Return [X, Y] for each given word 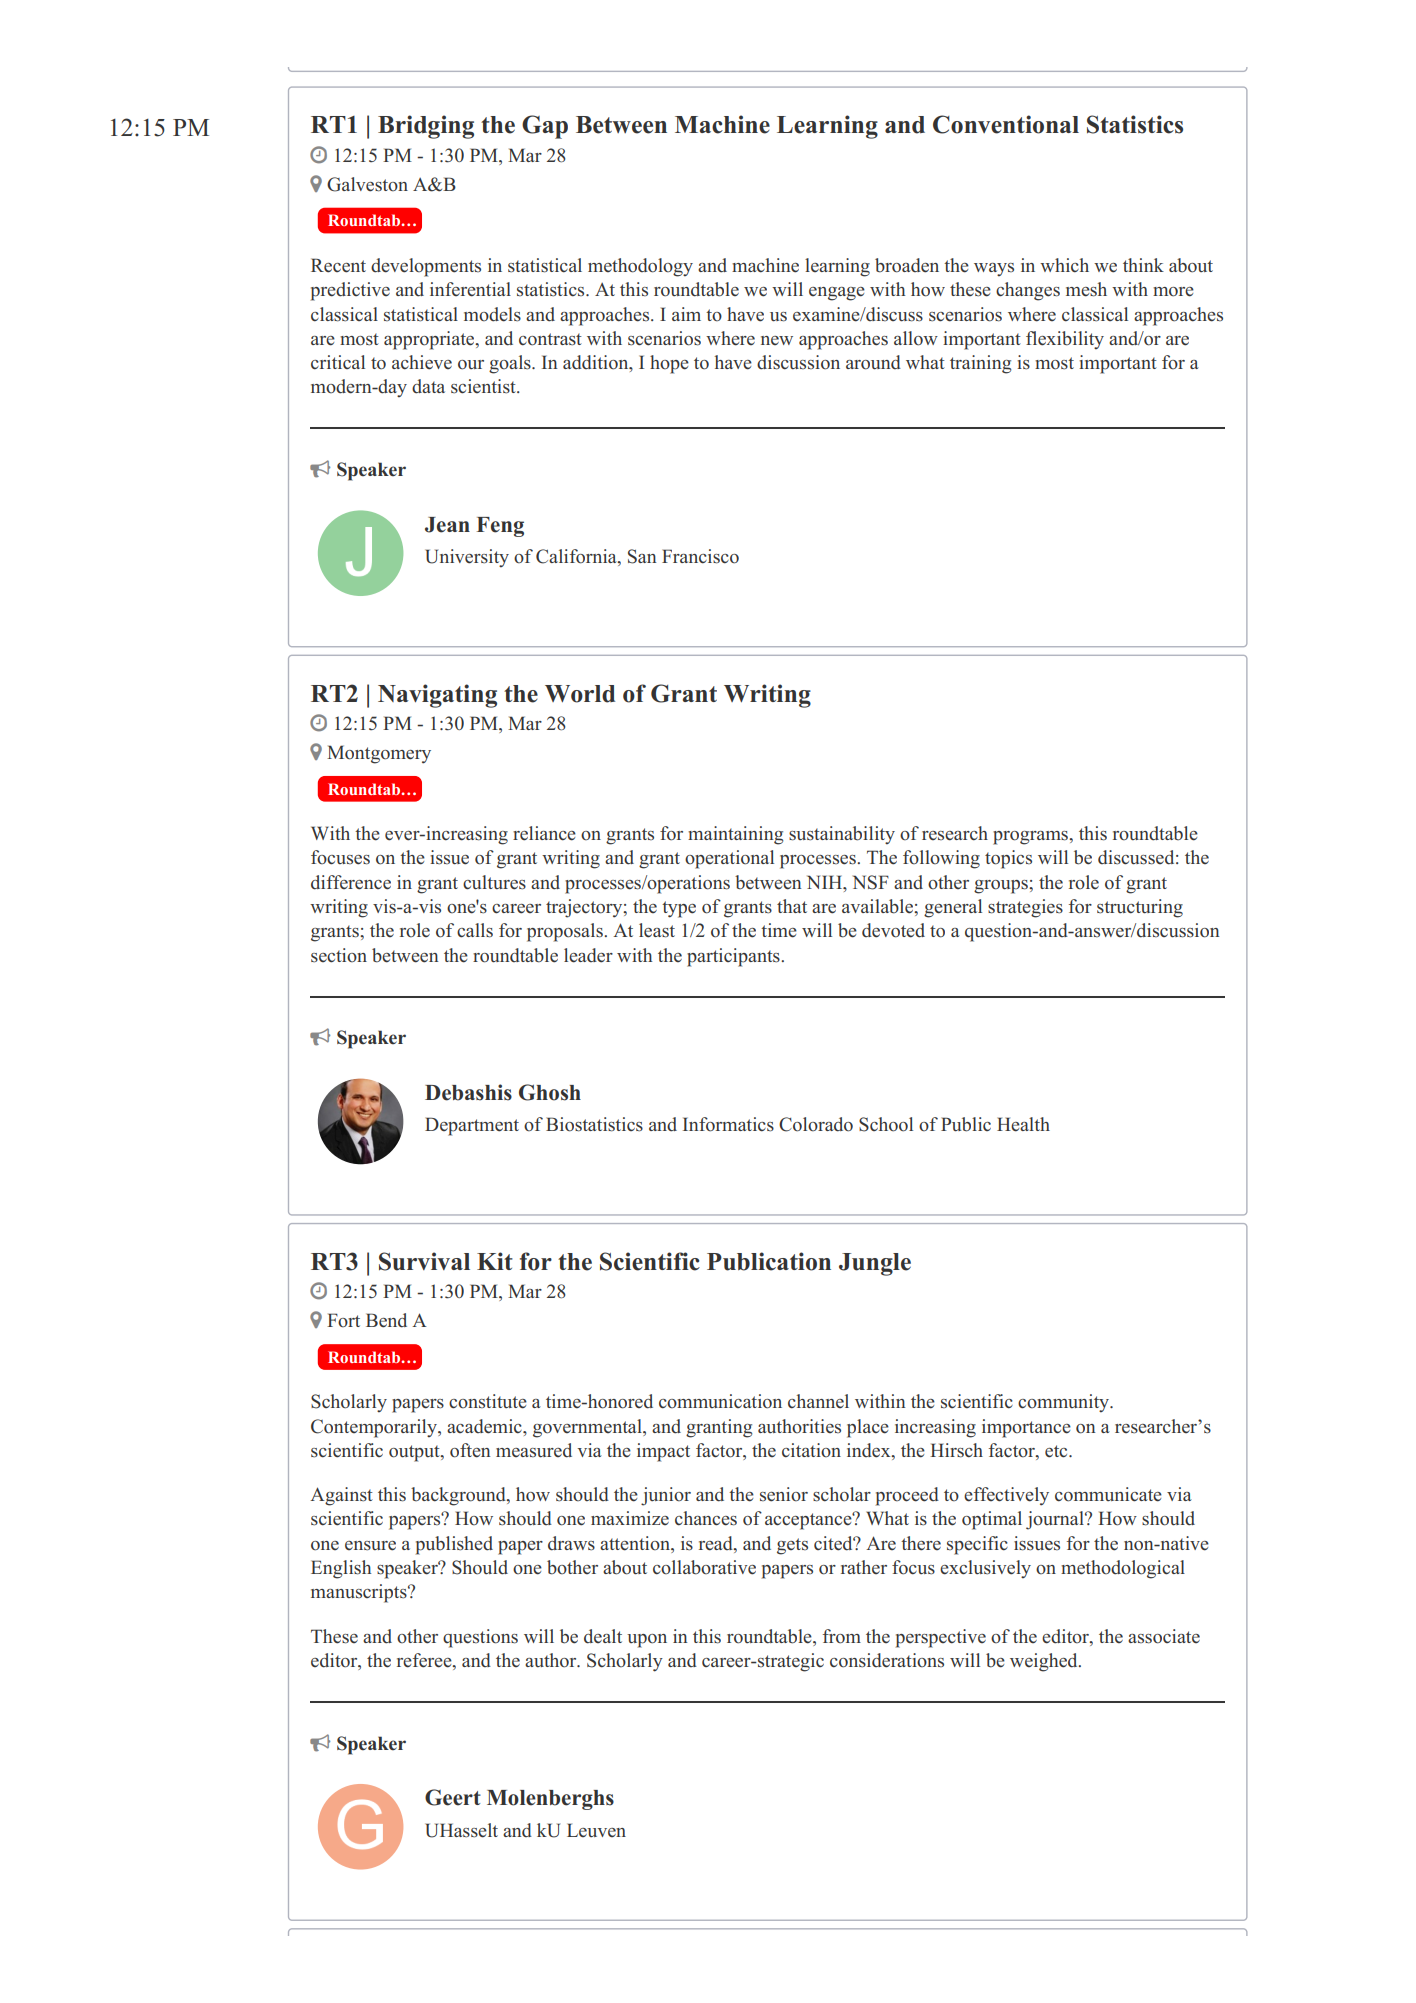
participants [734, 957]
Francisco [700, 556]
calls [475, 930]
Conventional [1006, 124]
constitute [488, 1401]
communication [720, 1401]
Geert [453, 1797]
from [842, 1636]
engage [837, 294]
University [467, 558]
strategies [1025, 908]
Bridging [426, 127]
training [980, 364]
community [1065, 1403]
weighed [1045, 1662]
